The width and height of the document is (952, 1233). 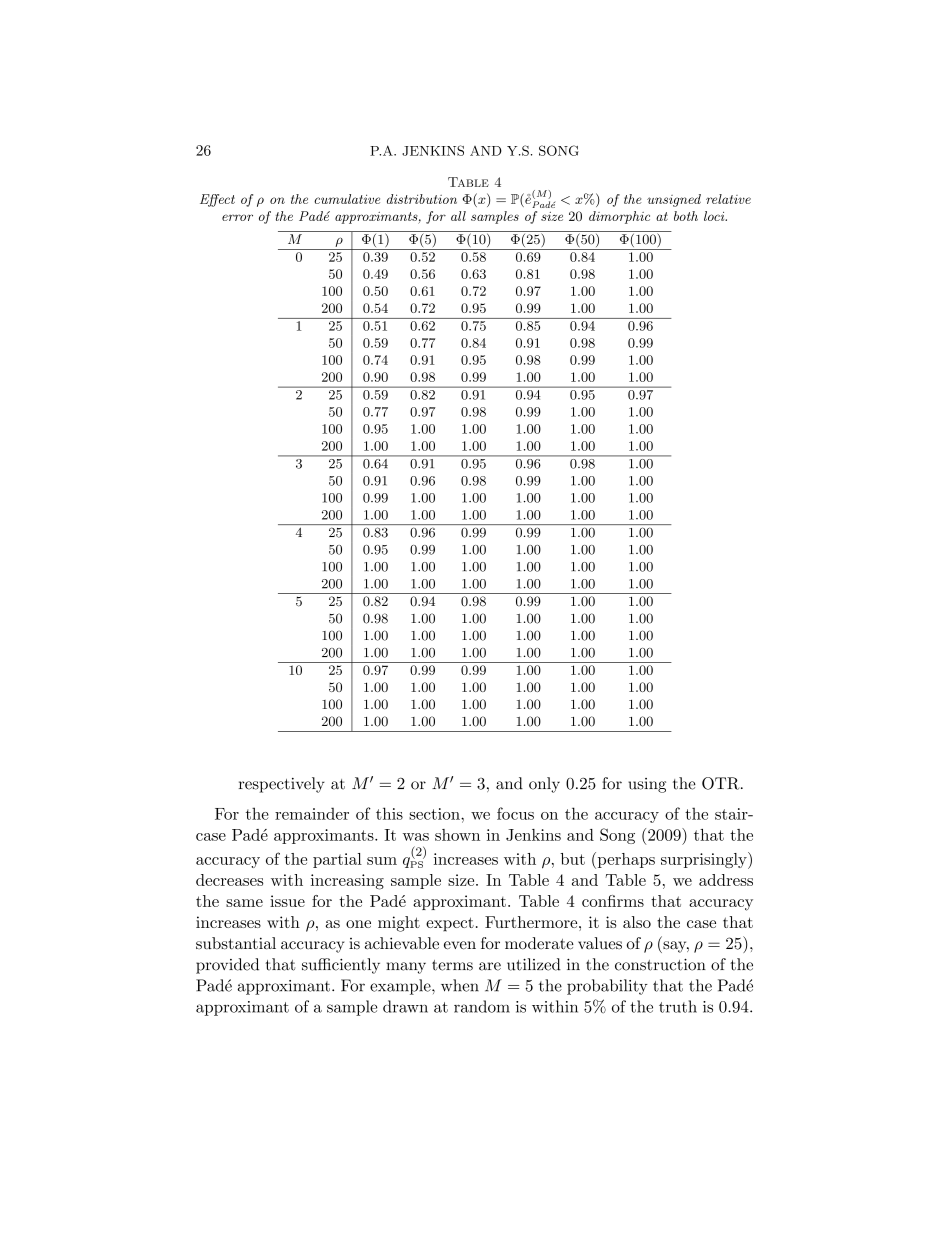 I want to click on error, so click(x=237, y=217).
